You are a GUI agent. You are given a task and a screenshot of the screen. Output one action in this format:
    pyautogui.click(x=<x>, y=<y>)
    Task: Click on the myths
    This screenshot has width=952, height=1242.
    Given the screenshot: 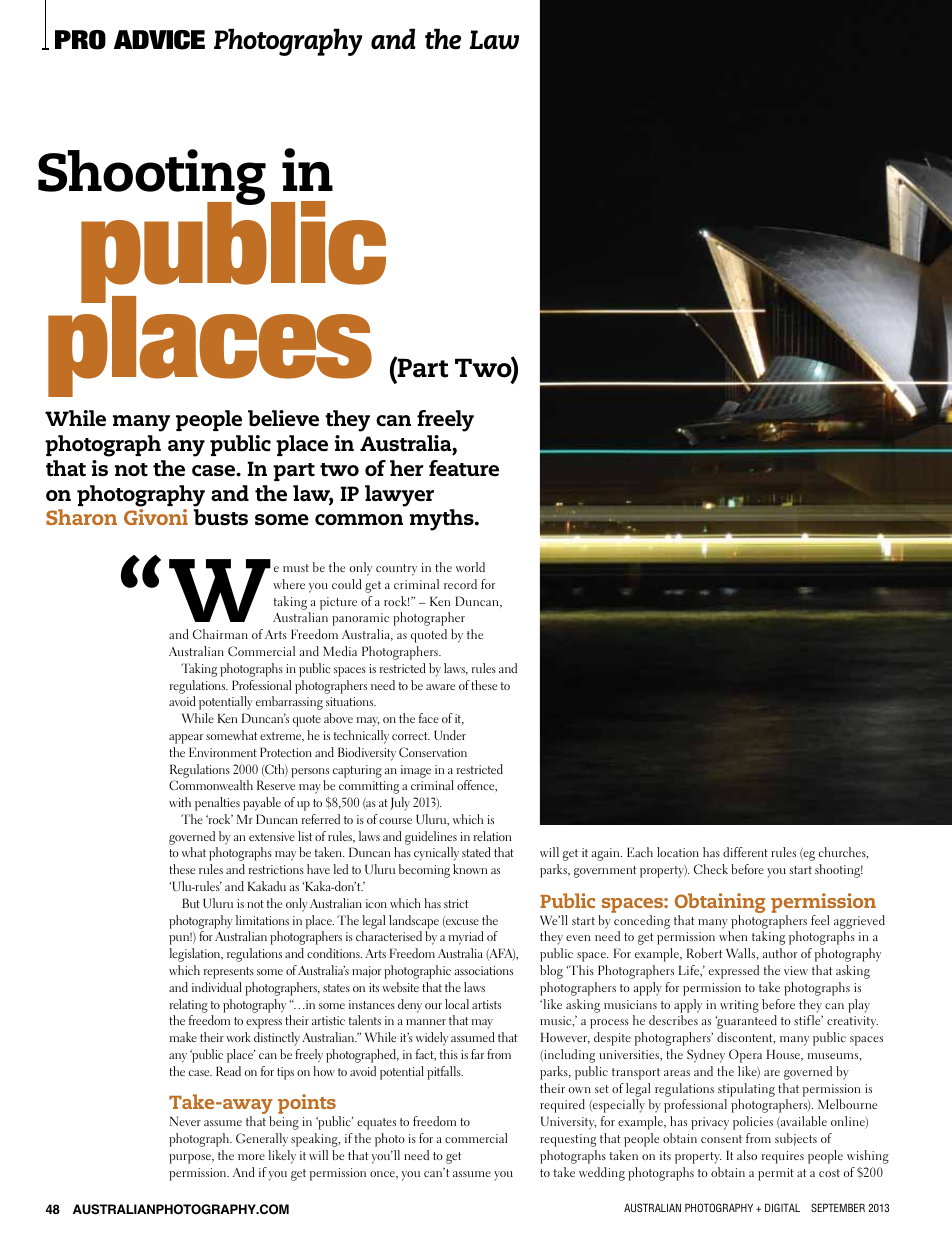 What is the action you would take?
    pyautogui.click(x=443, y=520)
